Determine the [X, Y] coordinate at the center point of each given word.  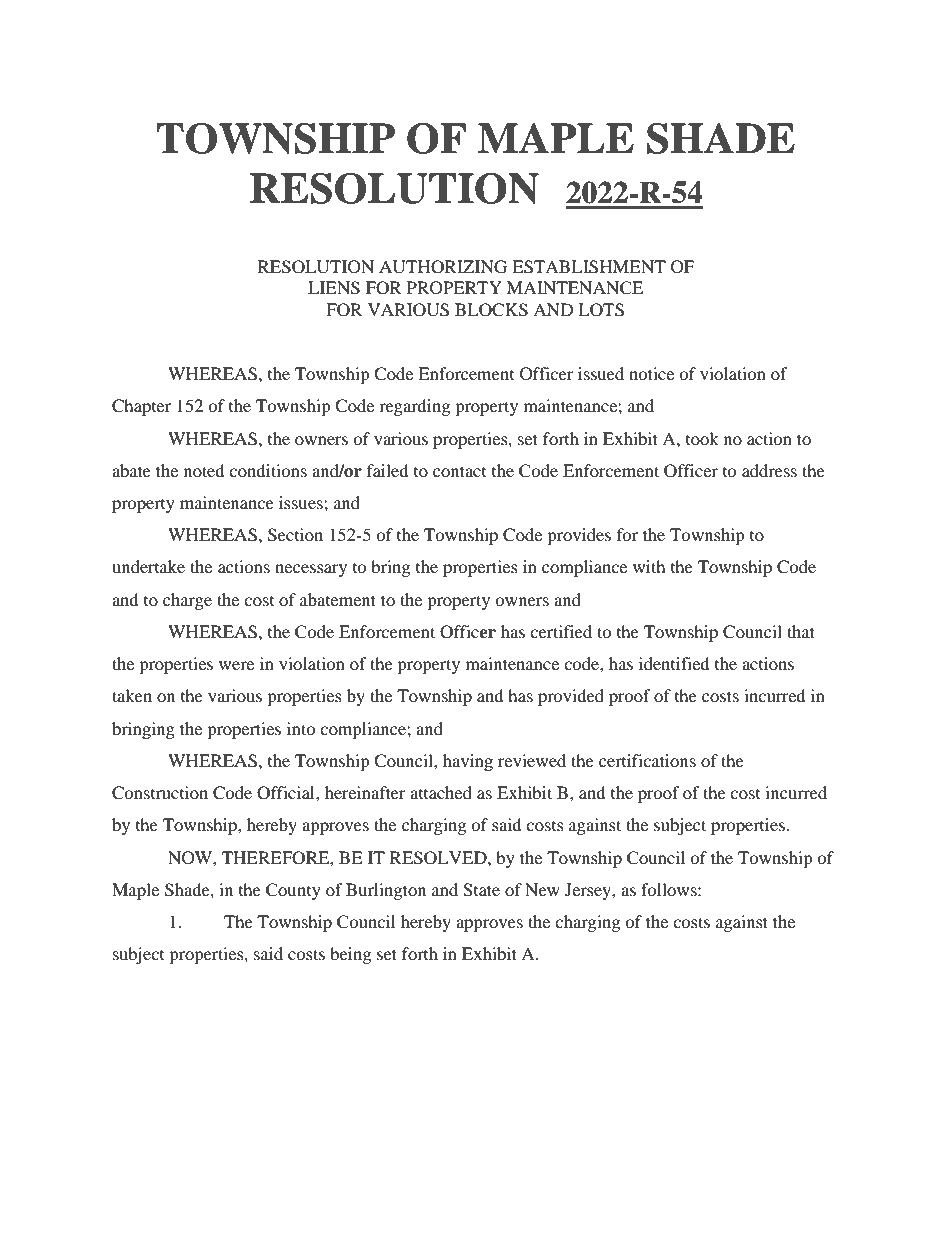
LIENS [334, 288]
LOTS [601, 310]
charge [187, 601]
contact [459, 471]
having [468, 762]
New [542, 889]
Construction [160, 793]
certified [561, 631]
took [702, 438]
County [293, 891]
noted [204, 470]
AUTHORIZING [443, 267]
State [481, 890]
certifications [647, 760]
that [801, 631]
